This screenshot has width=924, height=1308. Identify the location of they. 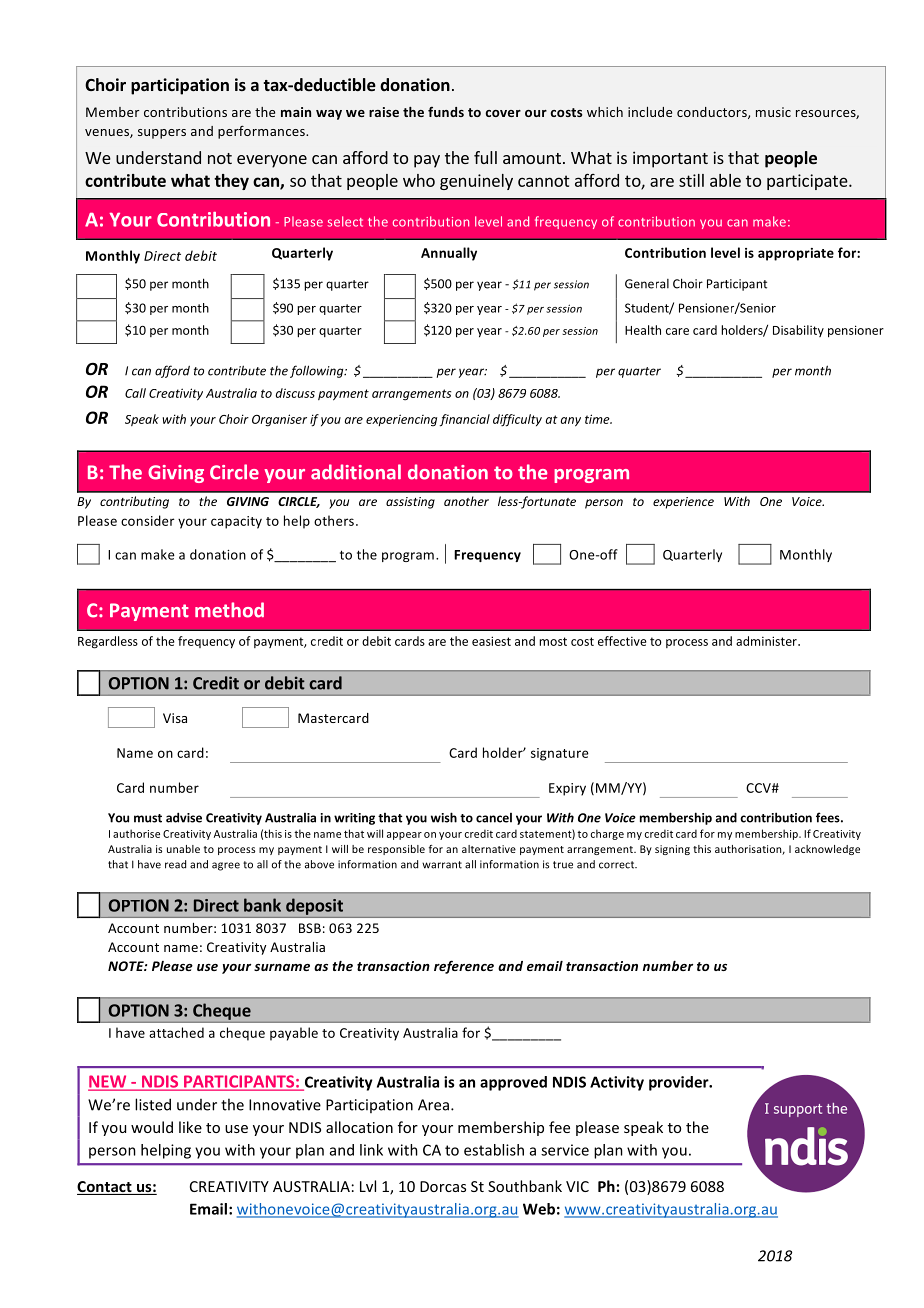
(231, 182).
